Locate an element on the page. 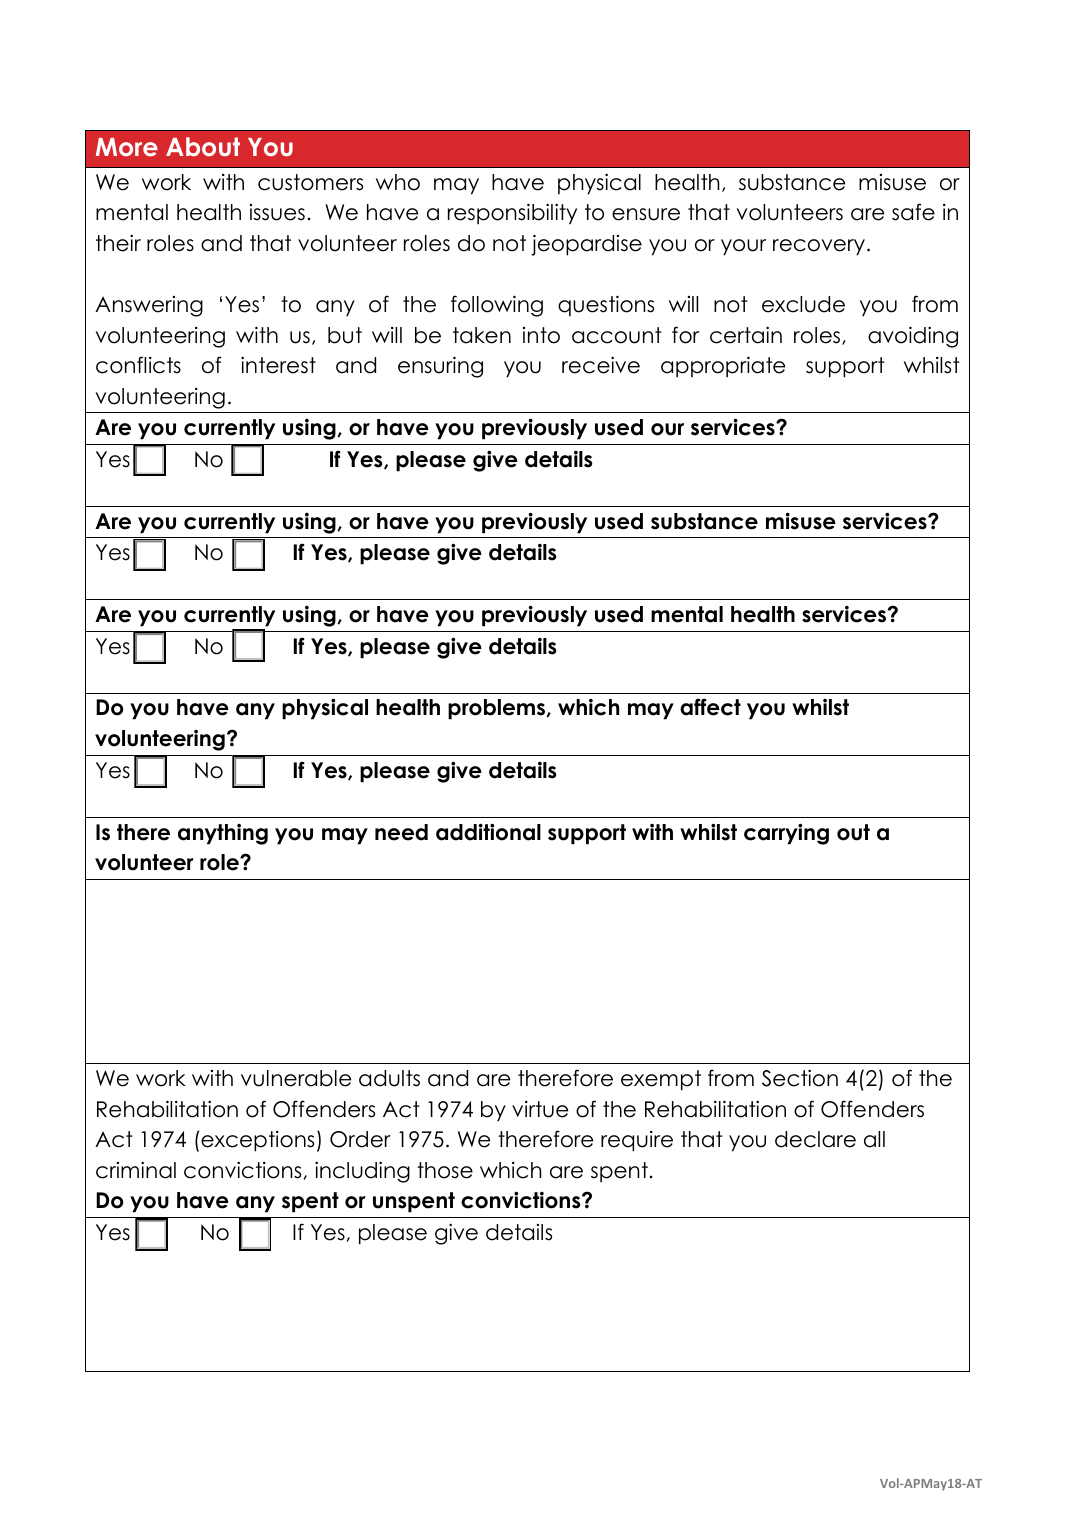  interest is located at coordinates (278, 365).
